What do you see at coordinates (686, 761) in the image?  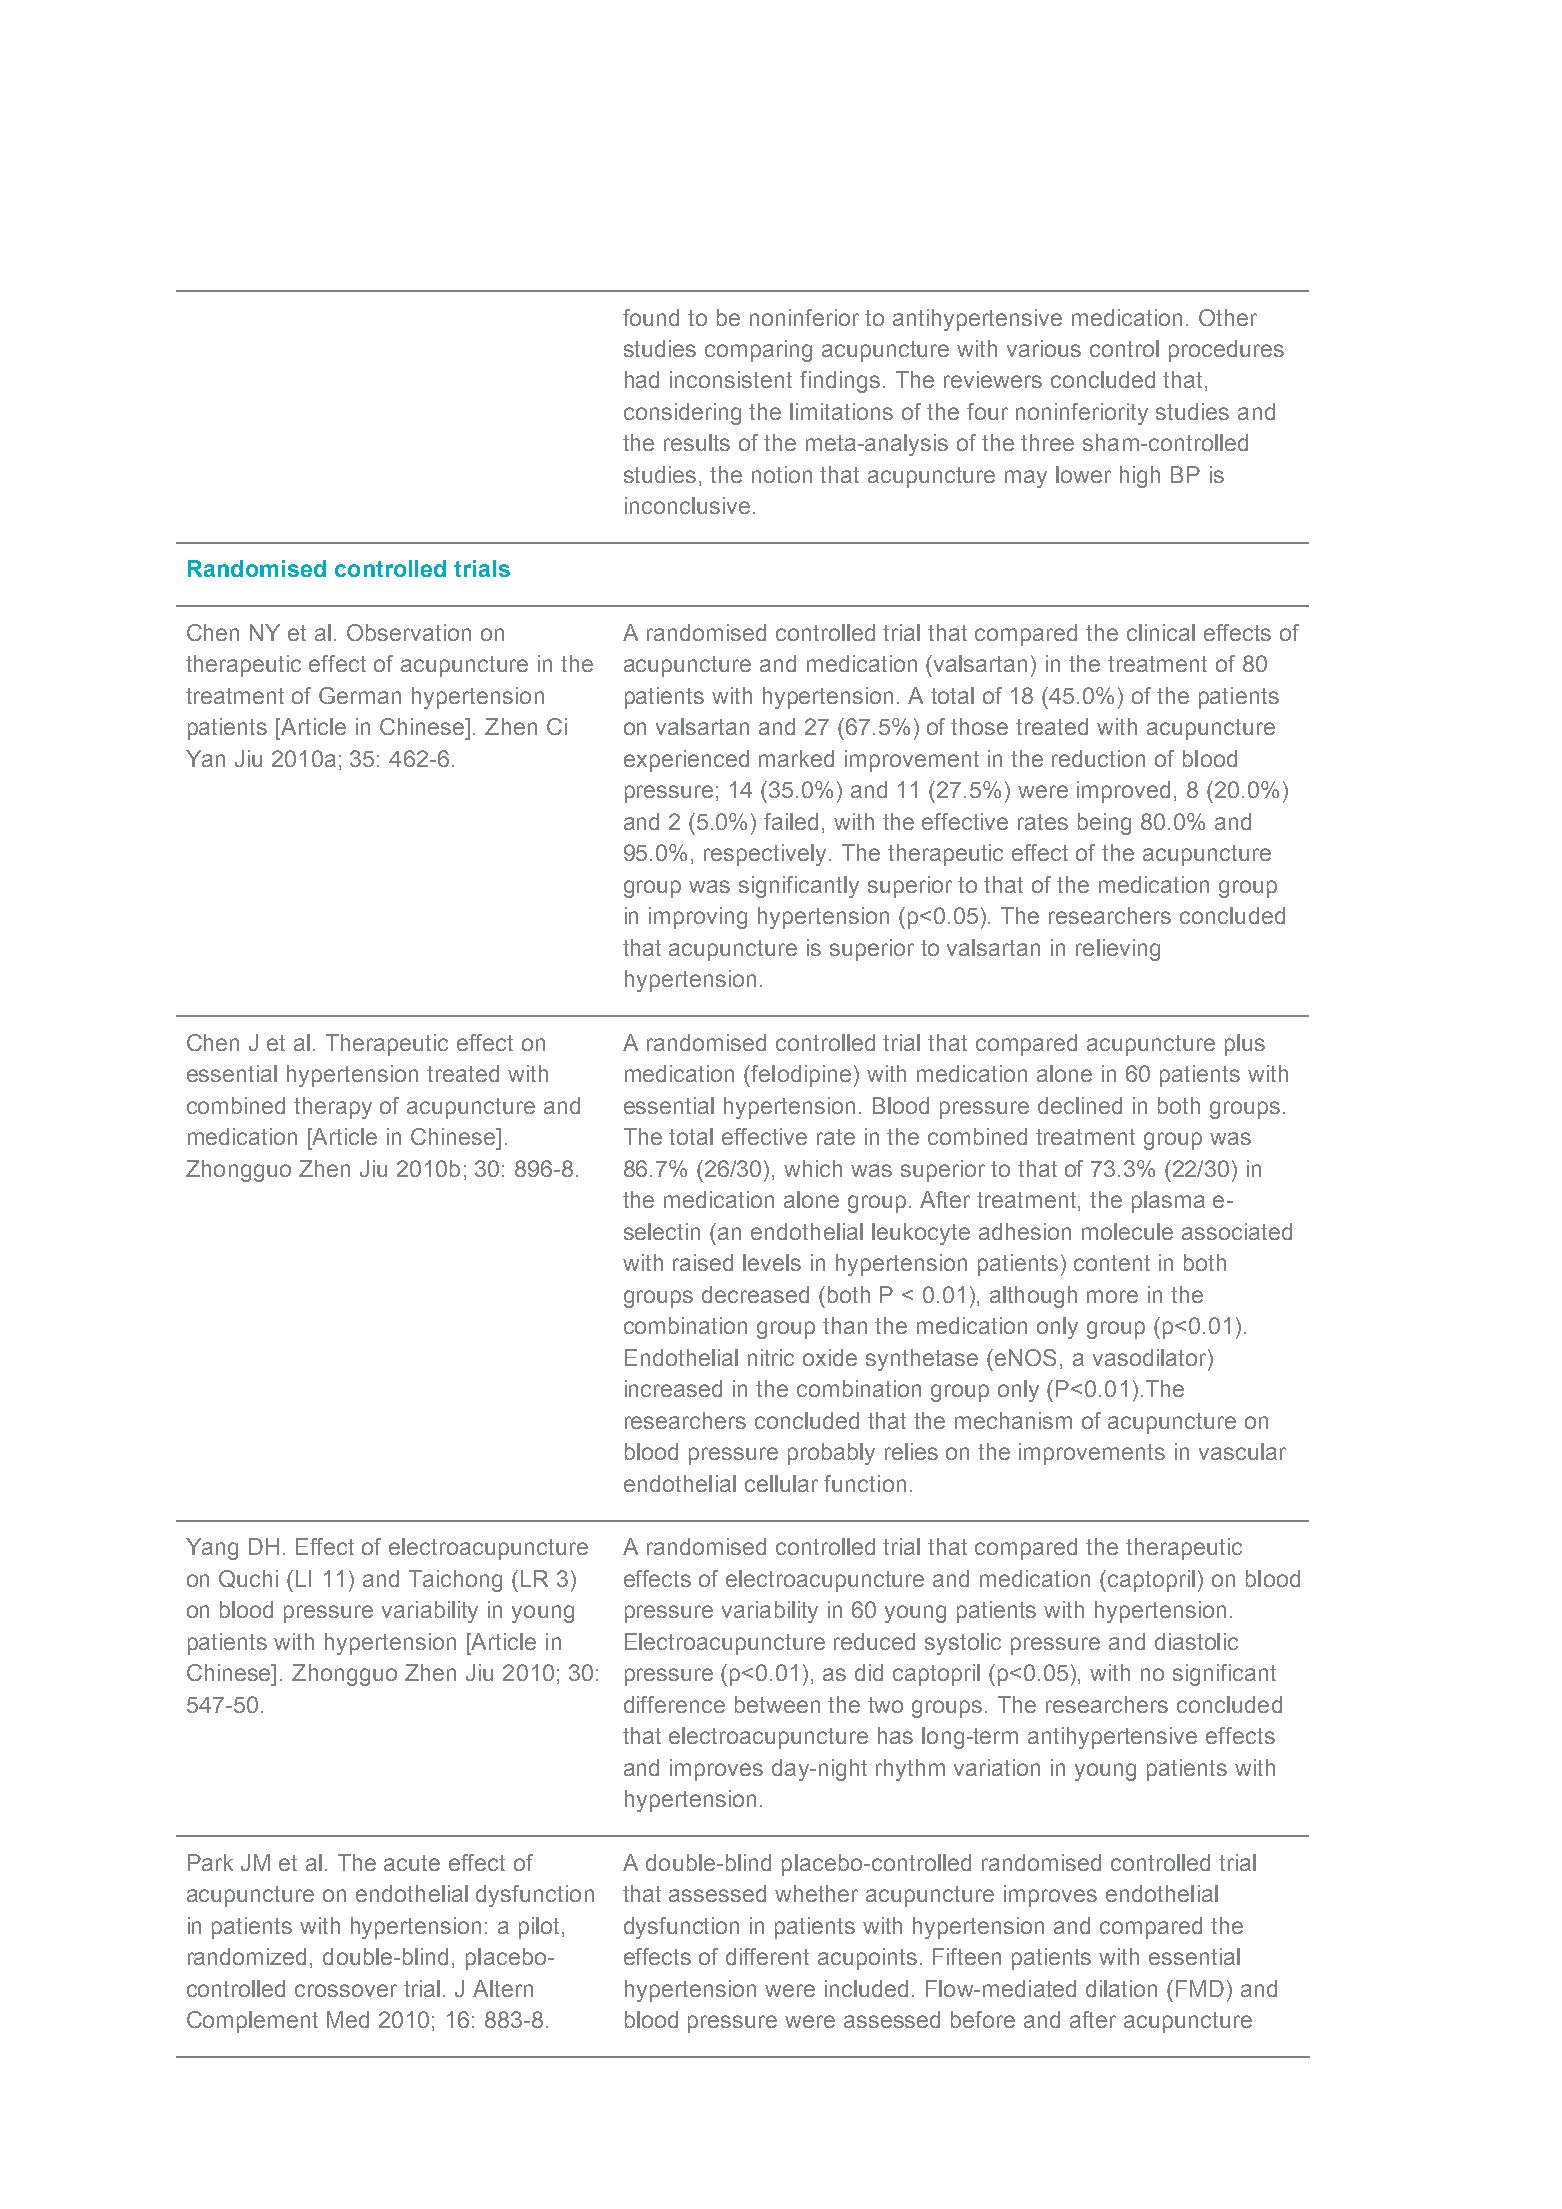 I see `experienced` at bounding box center [686, 761].
